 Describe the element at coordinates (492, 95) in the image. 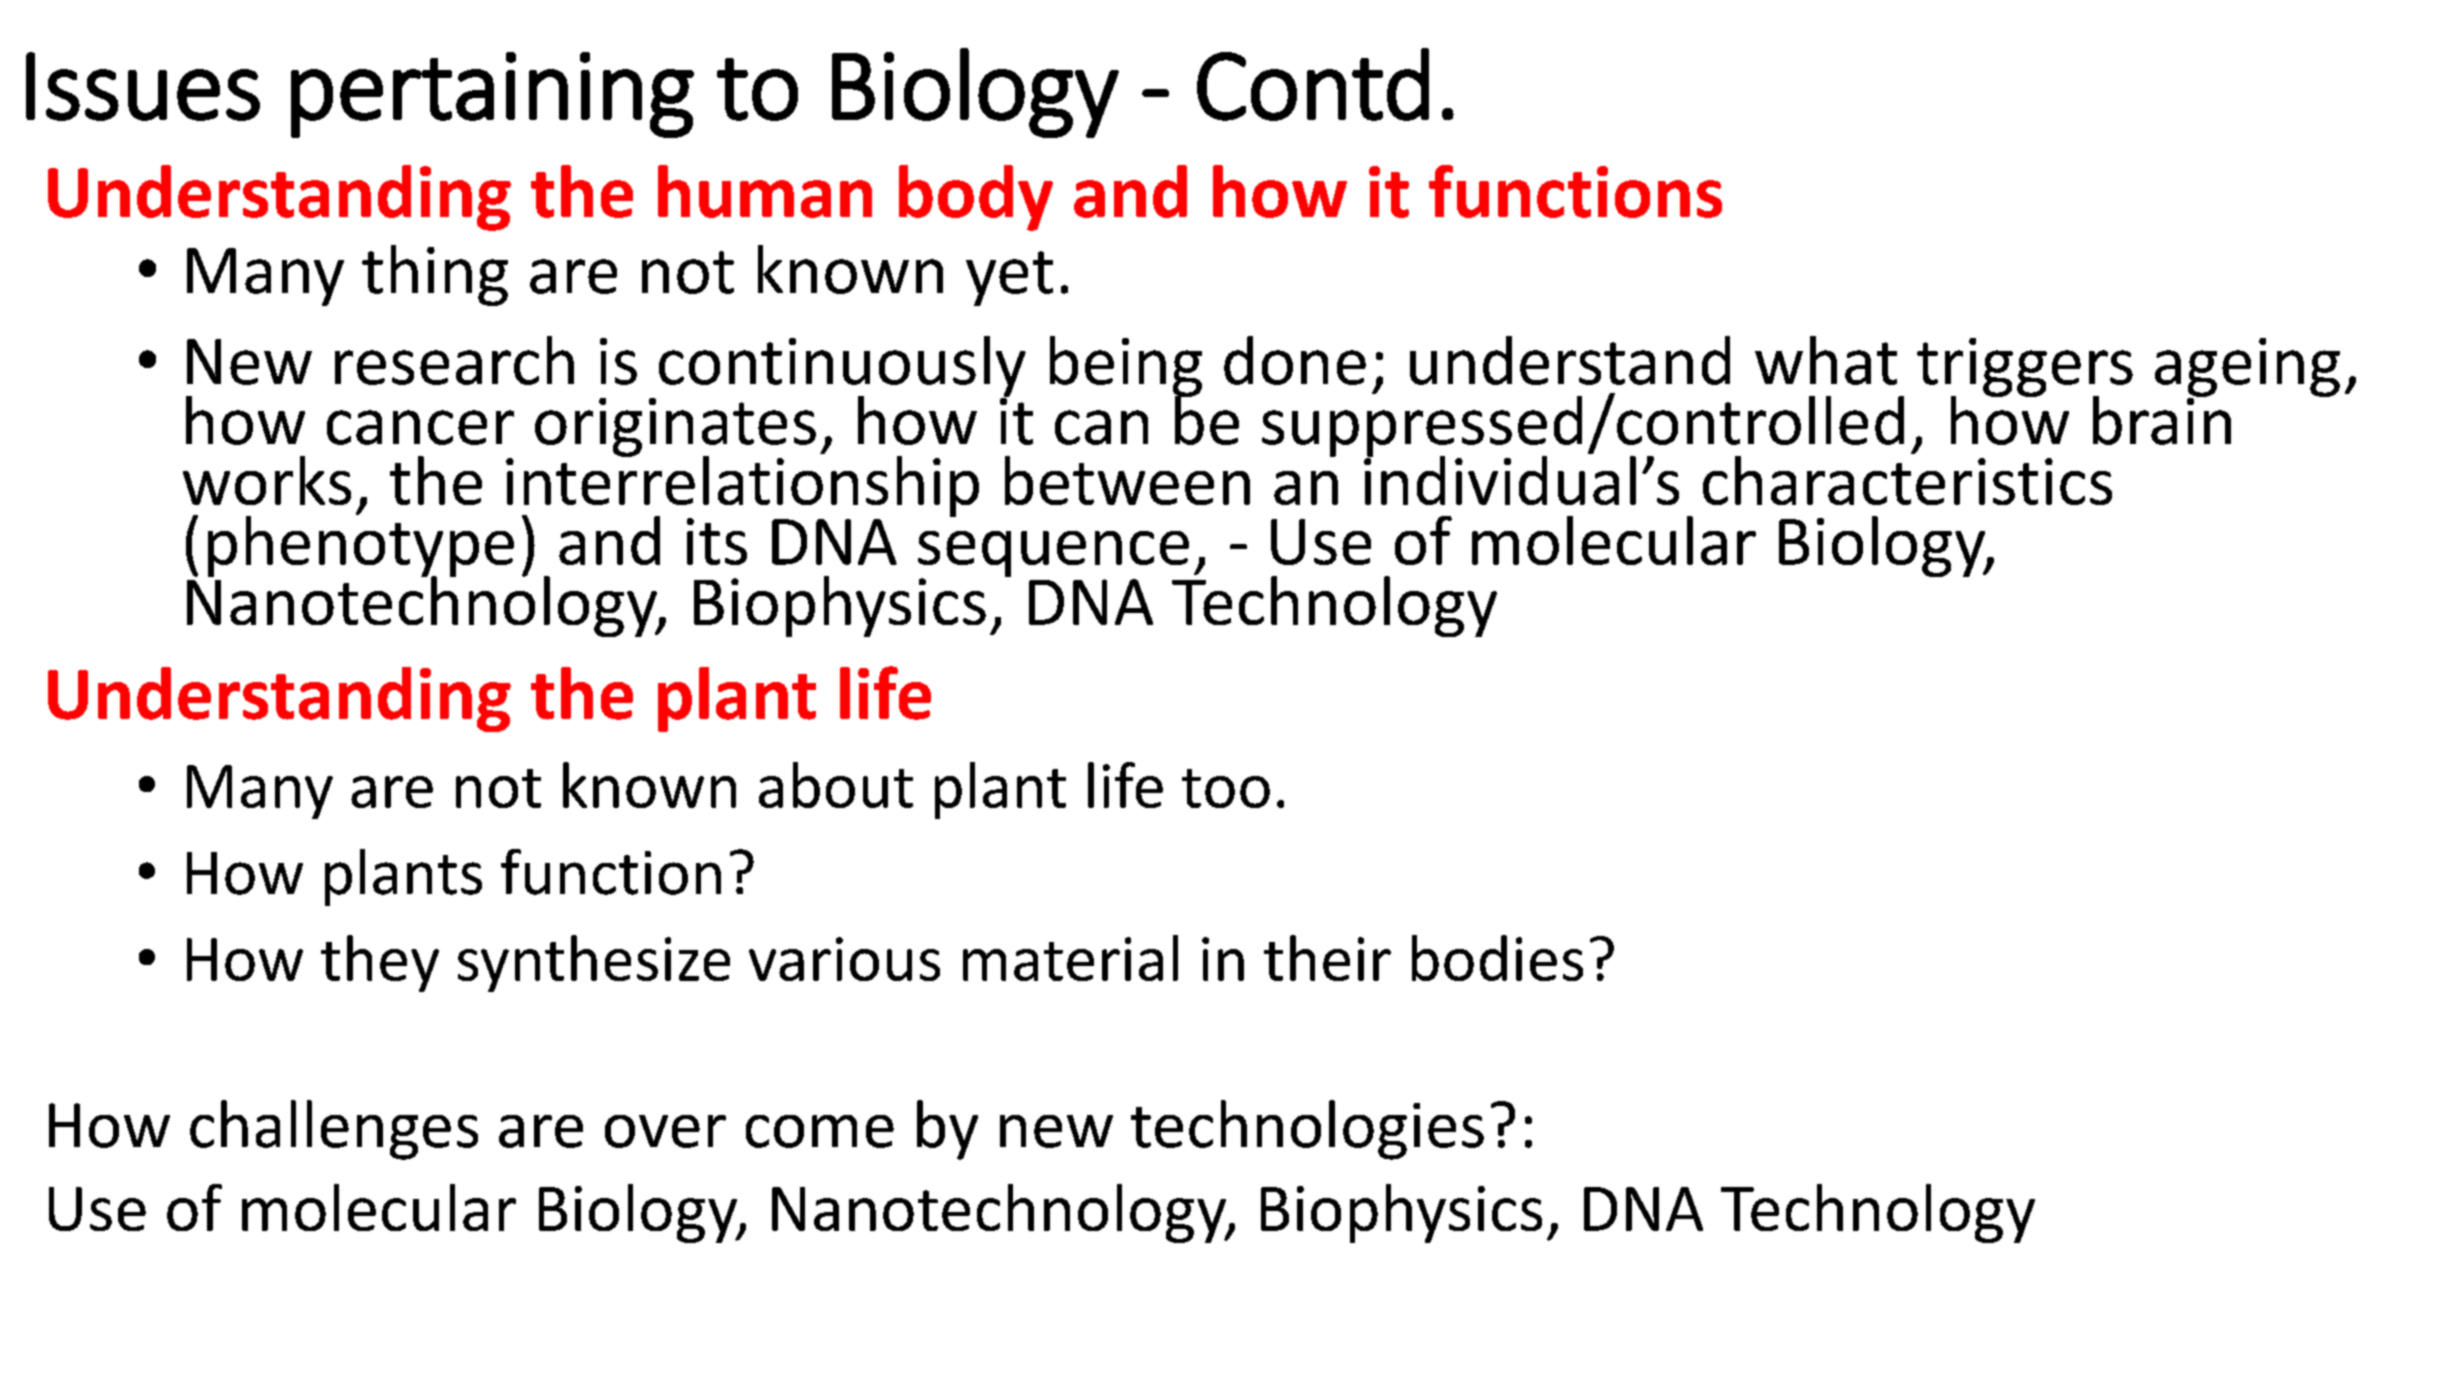

I see `pertaining` at that location.
